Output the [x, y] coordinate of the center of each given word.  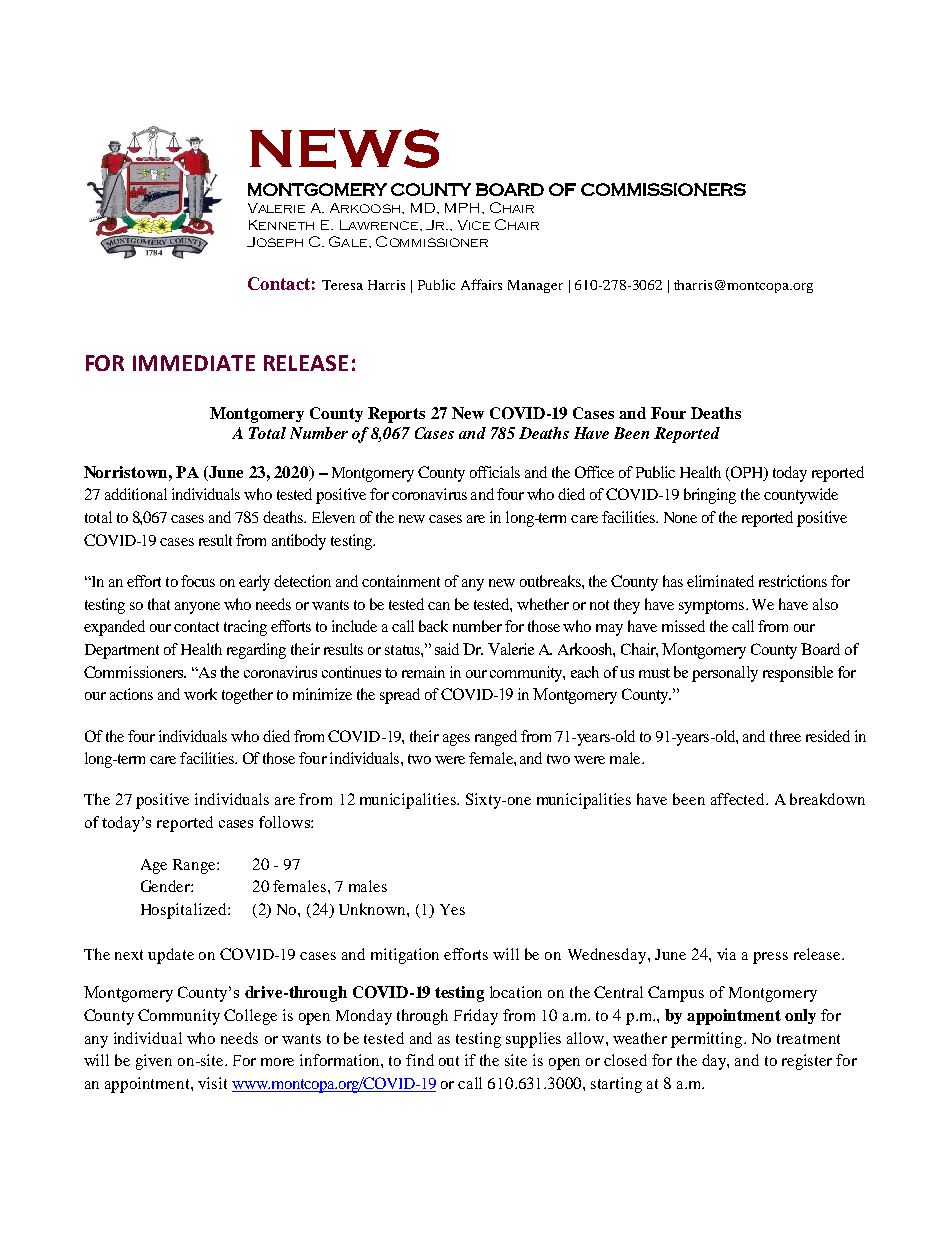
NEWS [344, 148]
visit [212, 1083]
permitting [708, 1040]
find [420, 1060]
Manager [535, 286]
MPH [464, 208]
